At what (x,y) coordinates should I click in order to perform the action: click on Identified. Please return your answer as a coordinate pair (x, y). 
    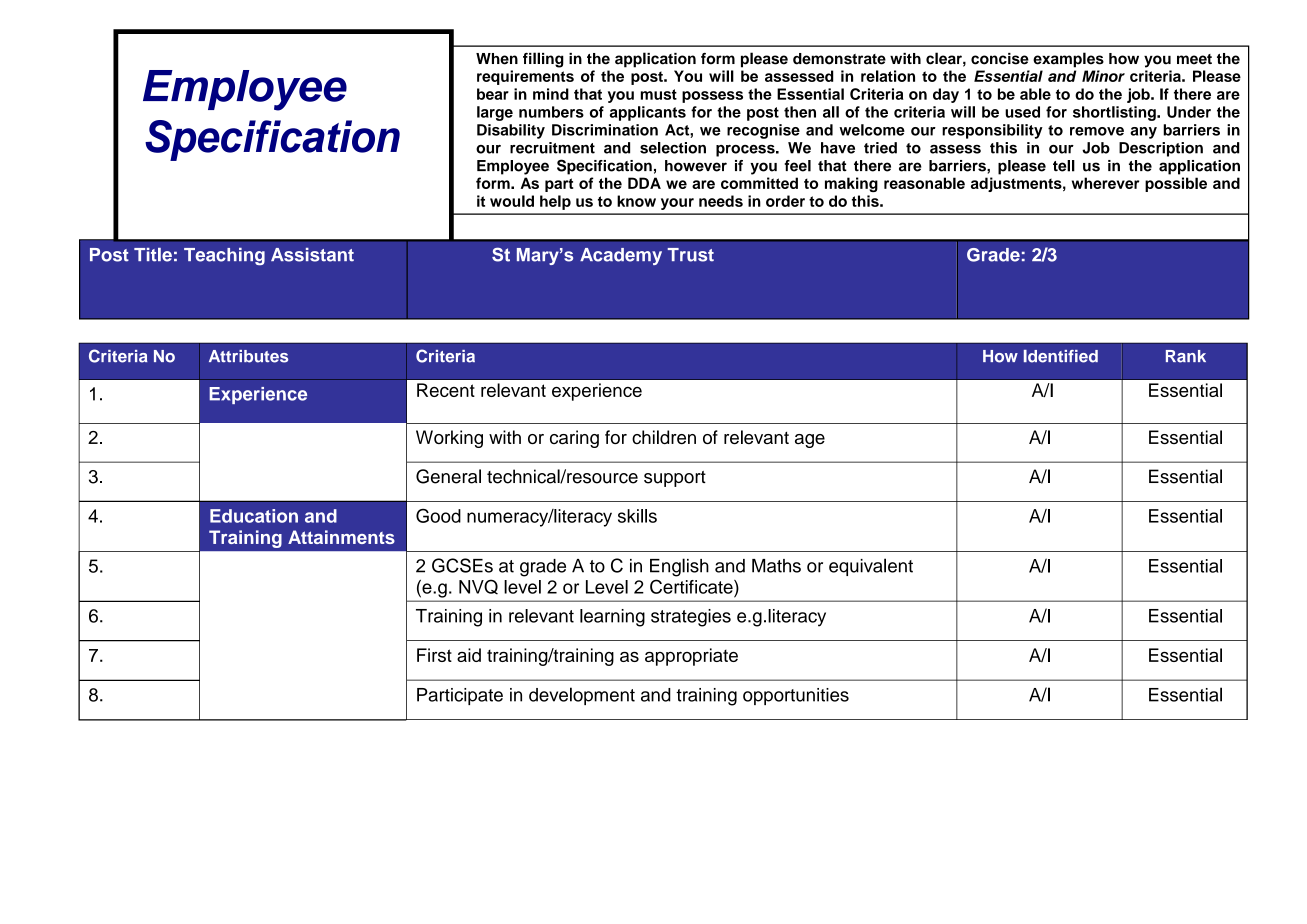
    Looking at the image, I should click on (1061, 356).
